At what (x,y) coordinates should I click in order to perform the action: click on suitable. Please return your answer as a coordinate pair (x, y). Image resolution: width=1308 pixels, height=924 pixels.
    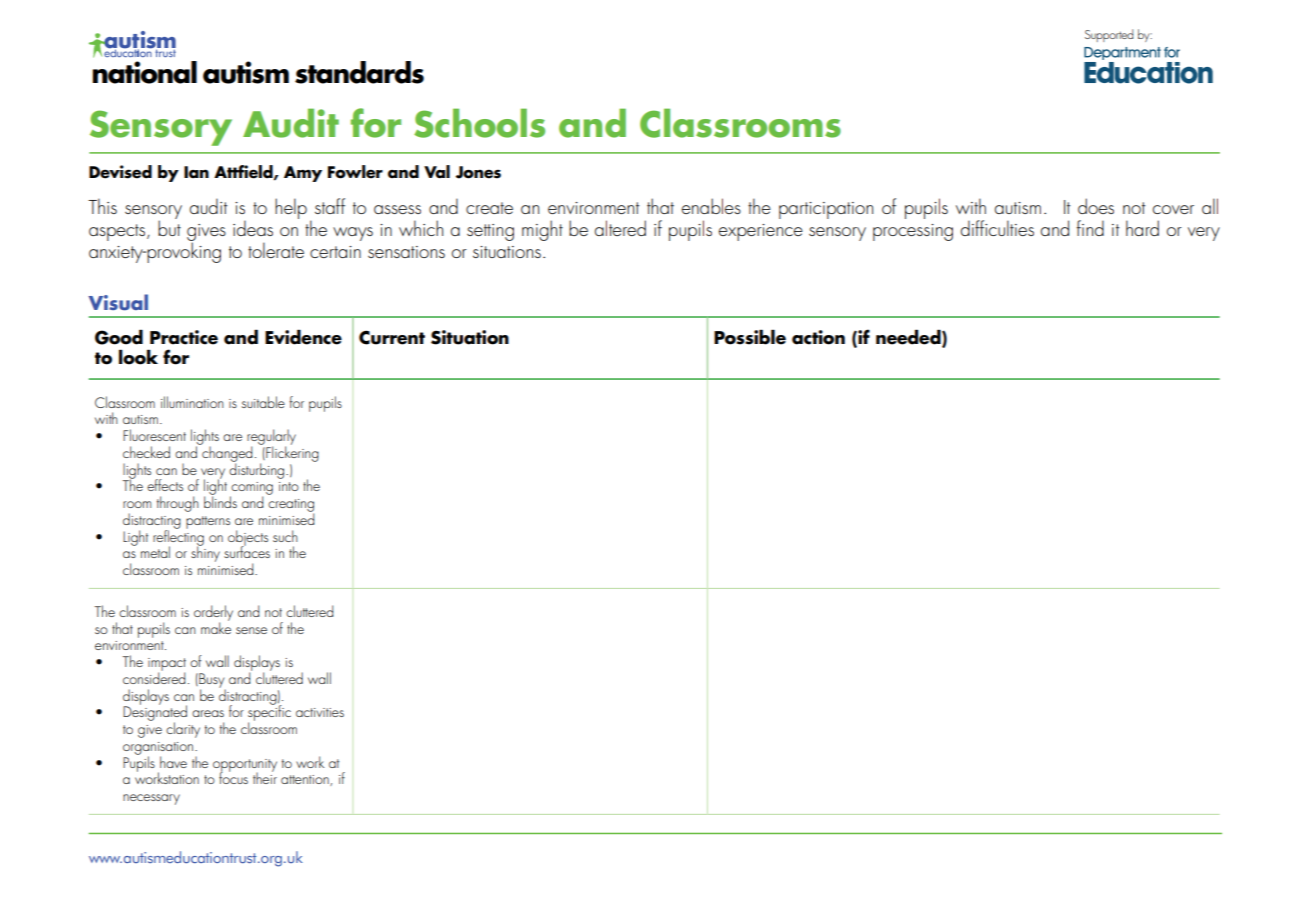
    Looking at the image, I should click on (263, 402).
